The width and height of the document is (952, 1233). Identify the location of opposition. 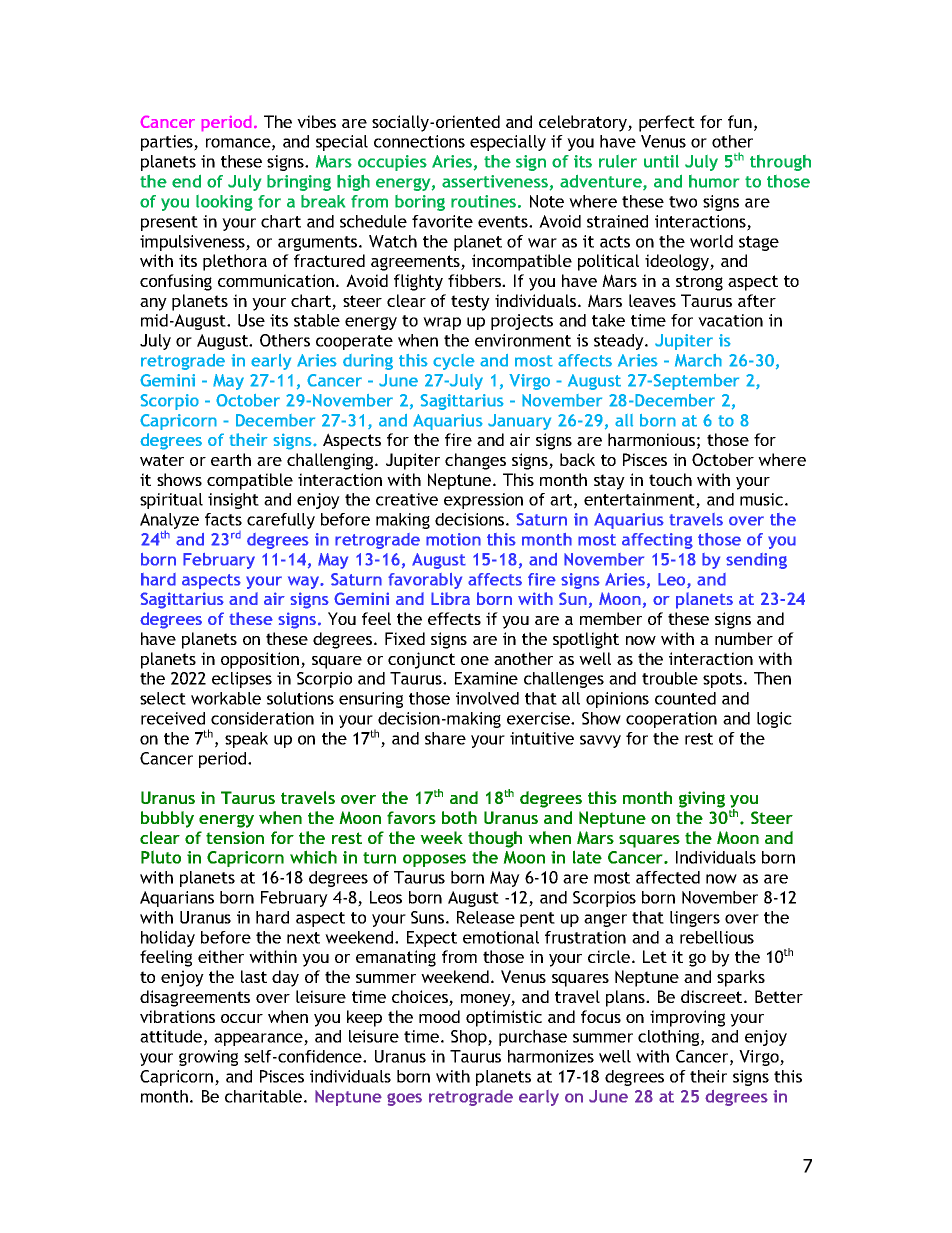
(260, 660).
